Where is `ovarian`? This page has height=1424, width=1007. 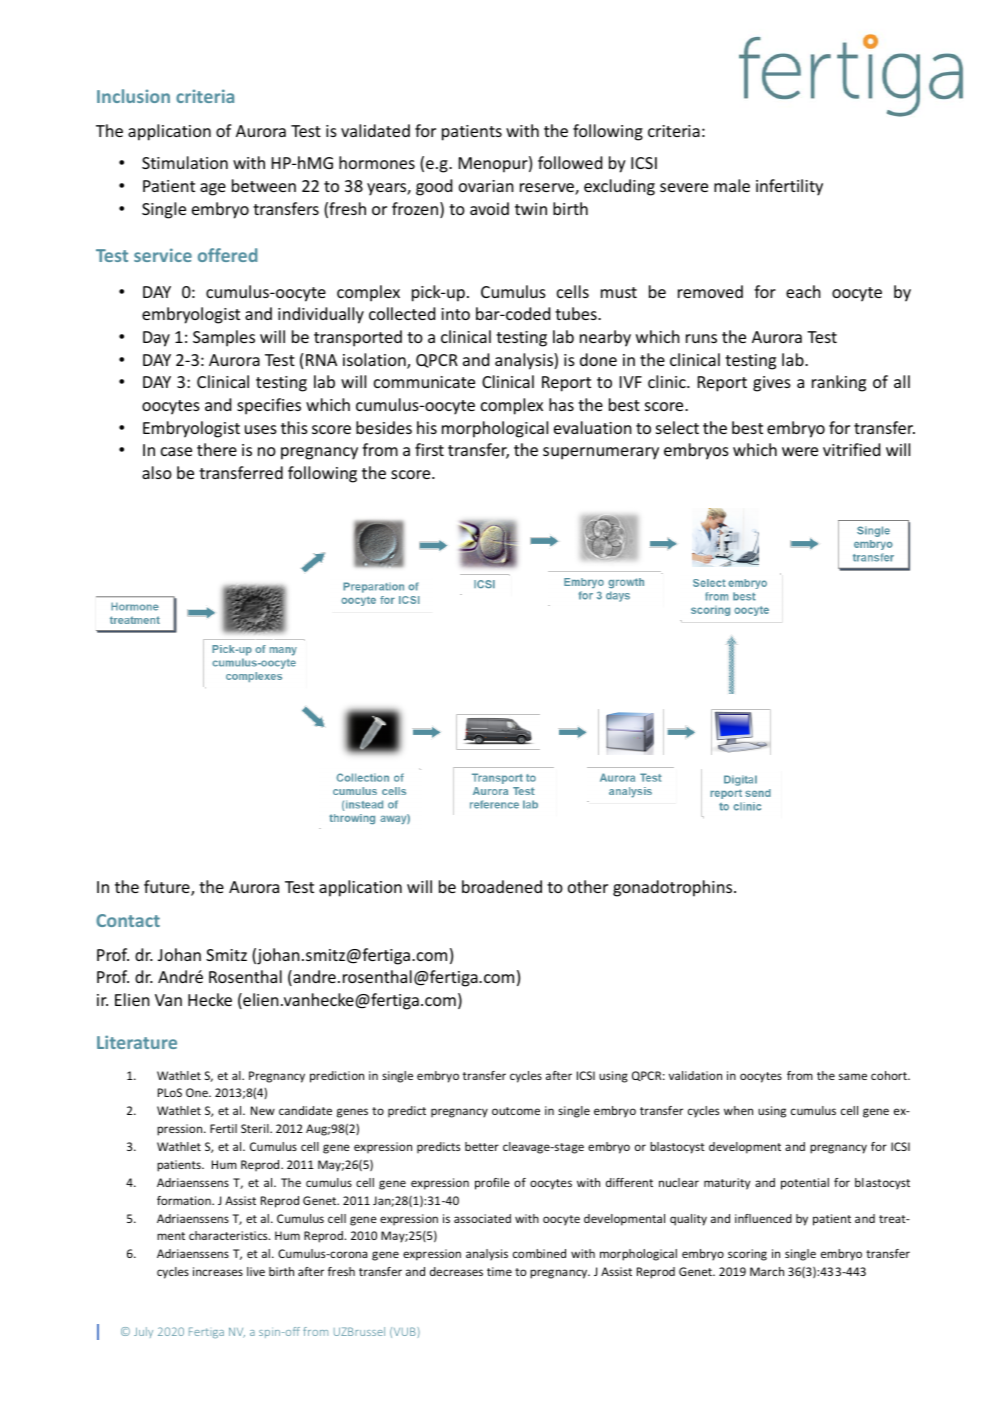 ovarian is located at coordinates (486, 186).
